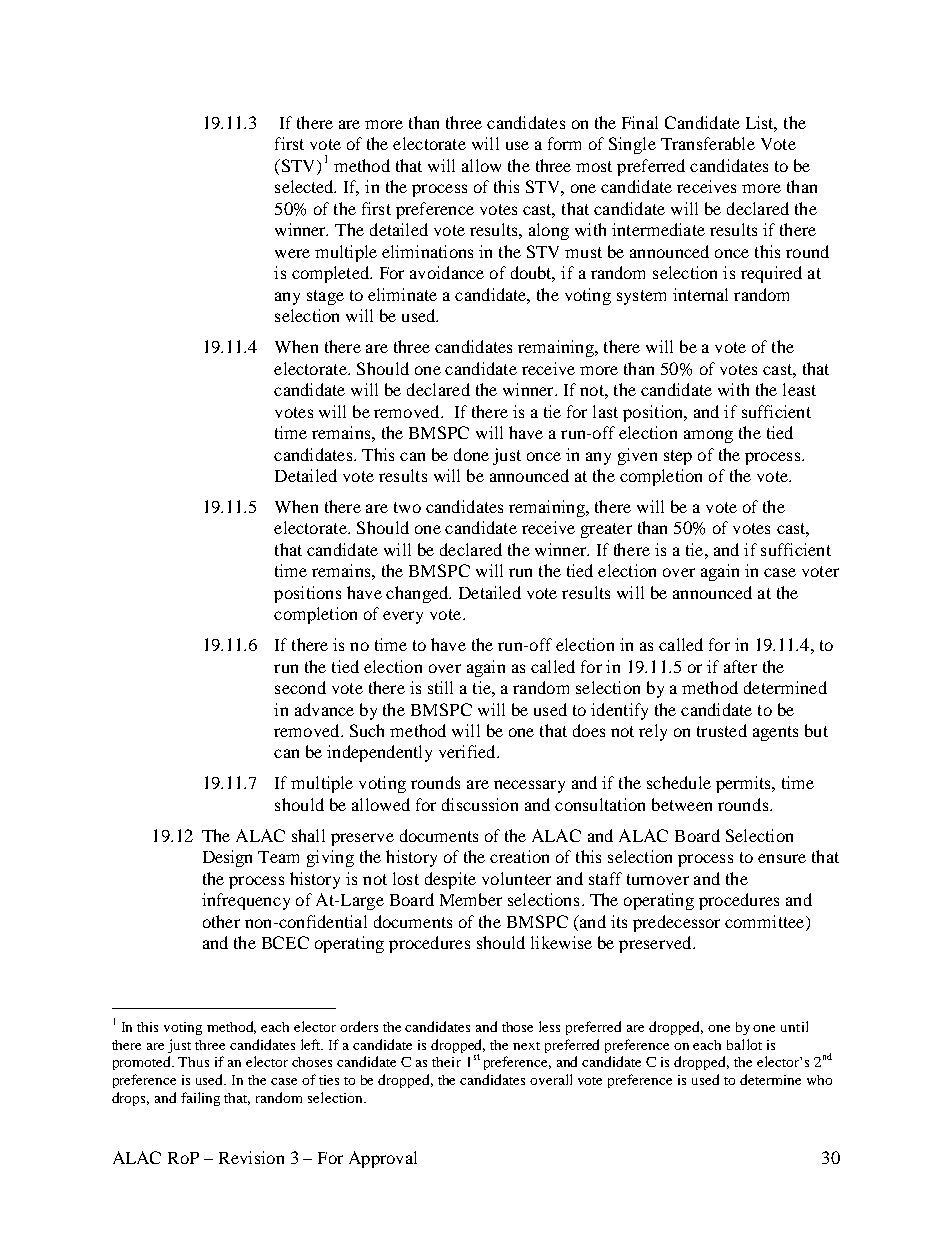 The width and height of the document is (952, 1233). What do you see at coordinates (564, 143) in the document?
I see `form` at bounding box center [564, 143].
